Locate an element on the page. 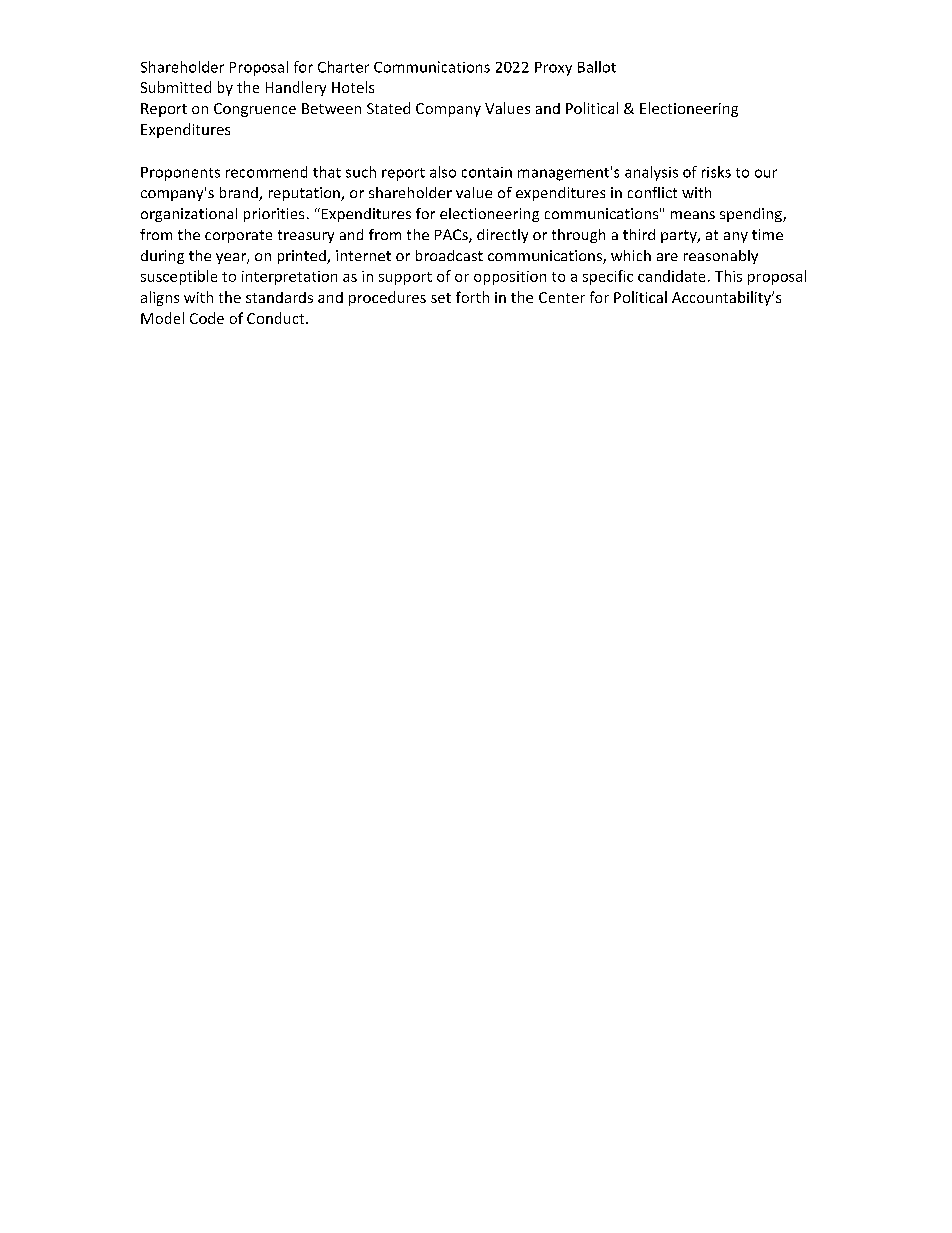 The image size is (952, 1233). Congruence is located at coordinates (255, 110).
